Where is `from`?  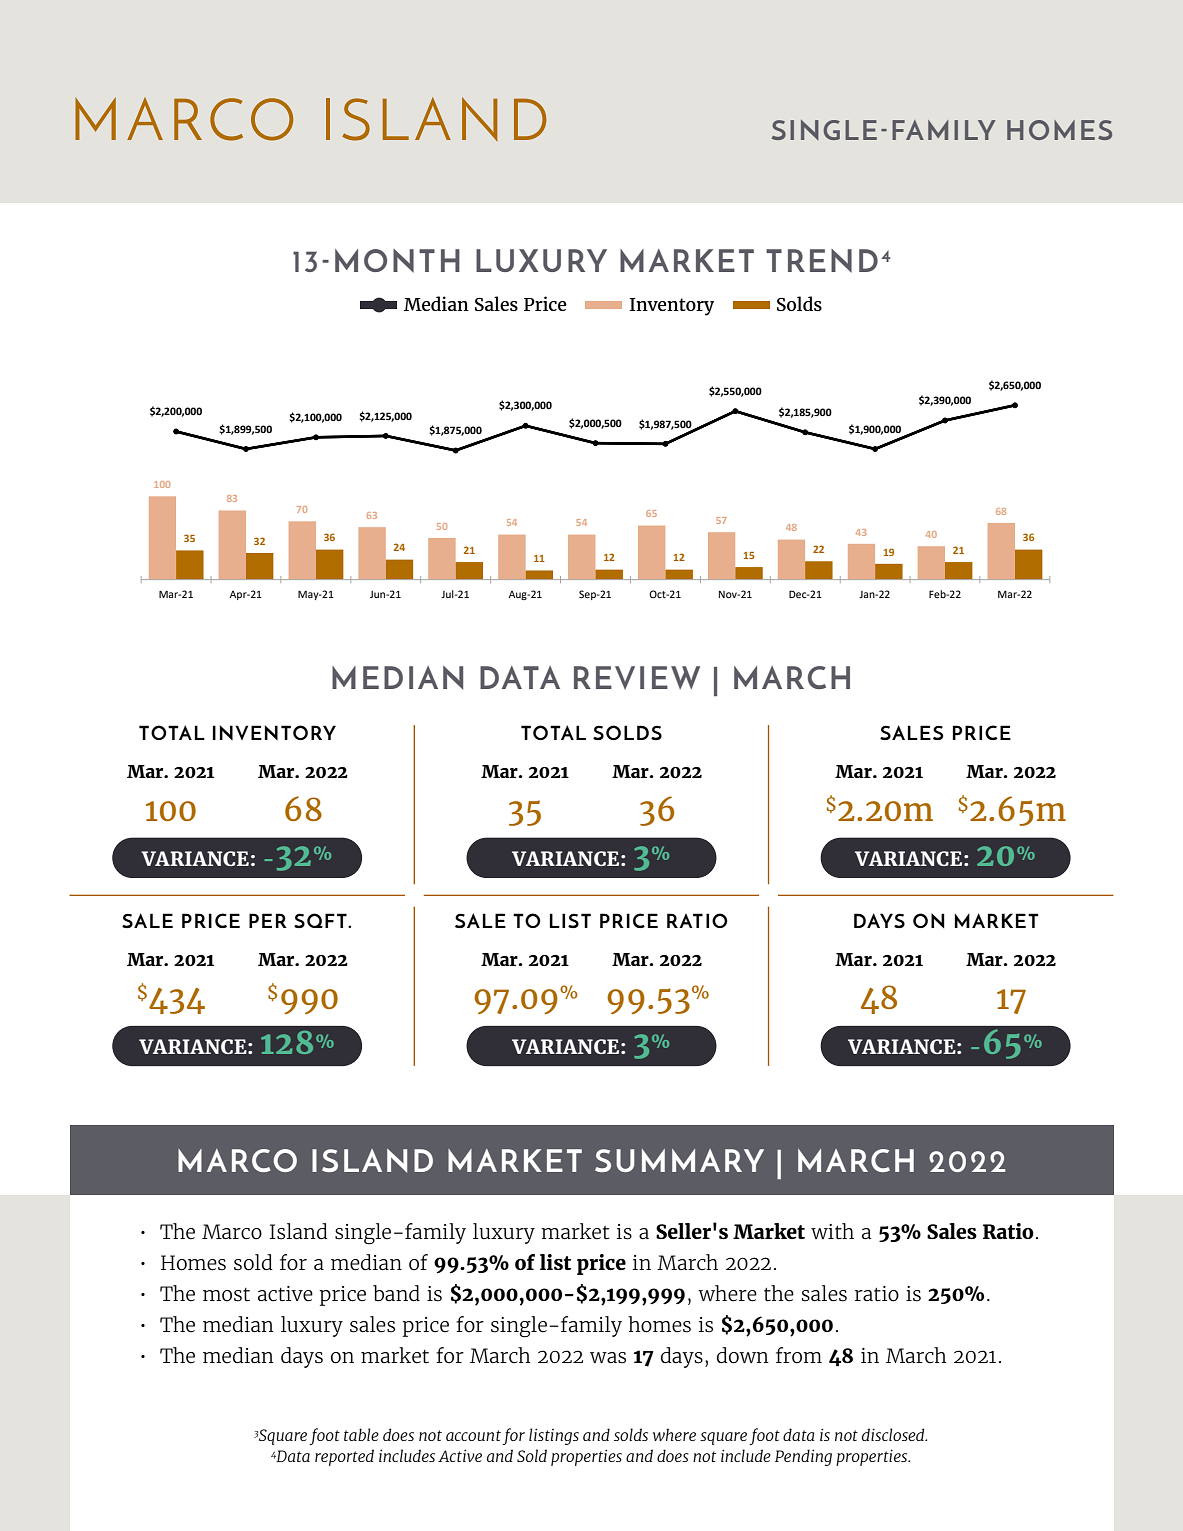 from is located at coordinates (799, 1355).
